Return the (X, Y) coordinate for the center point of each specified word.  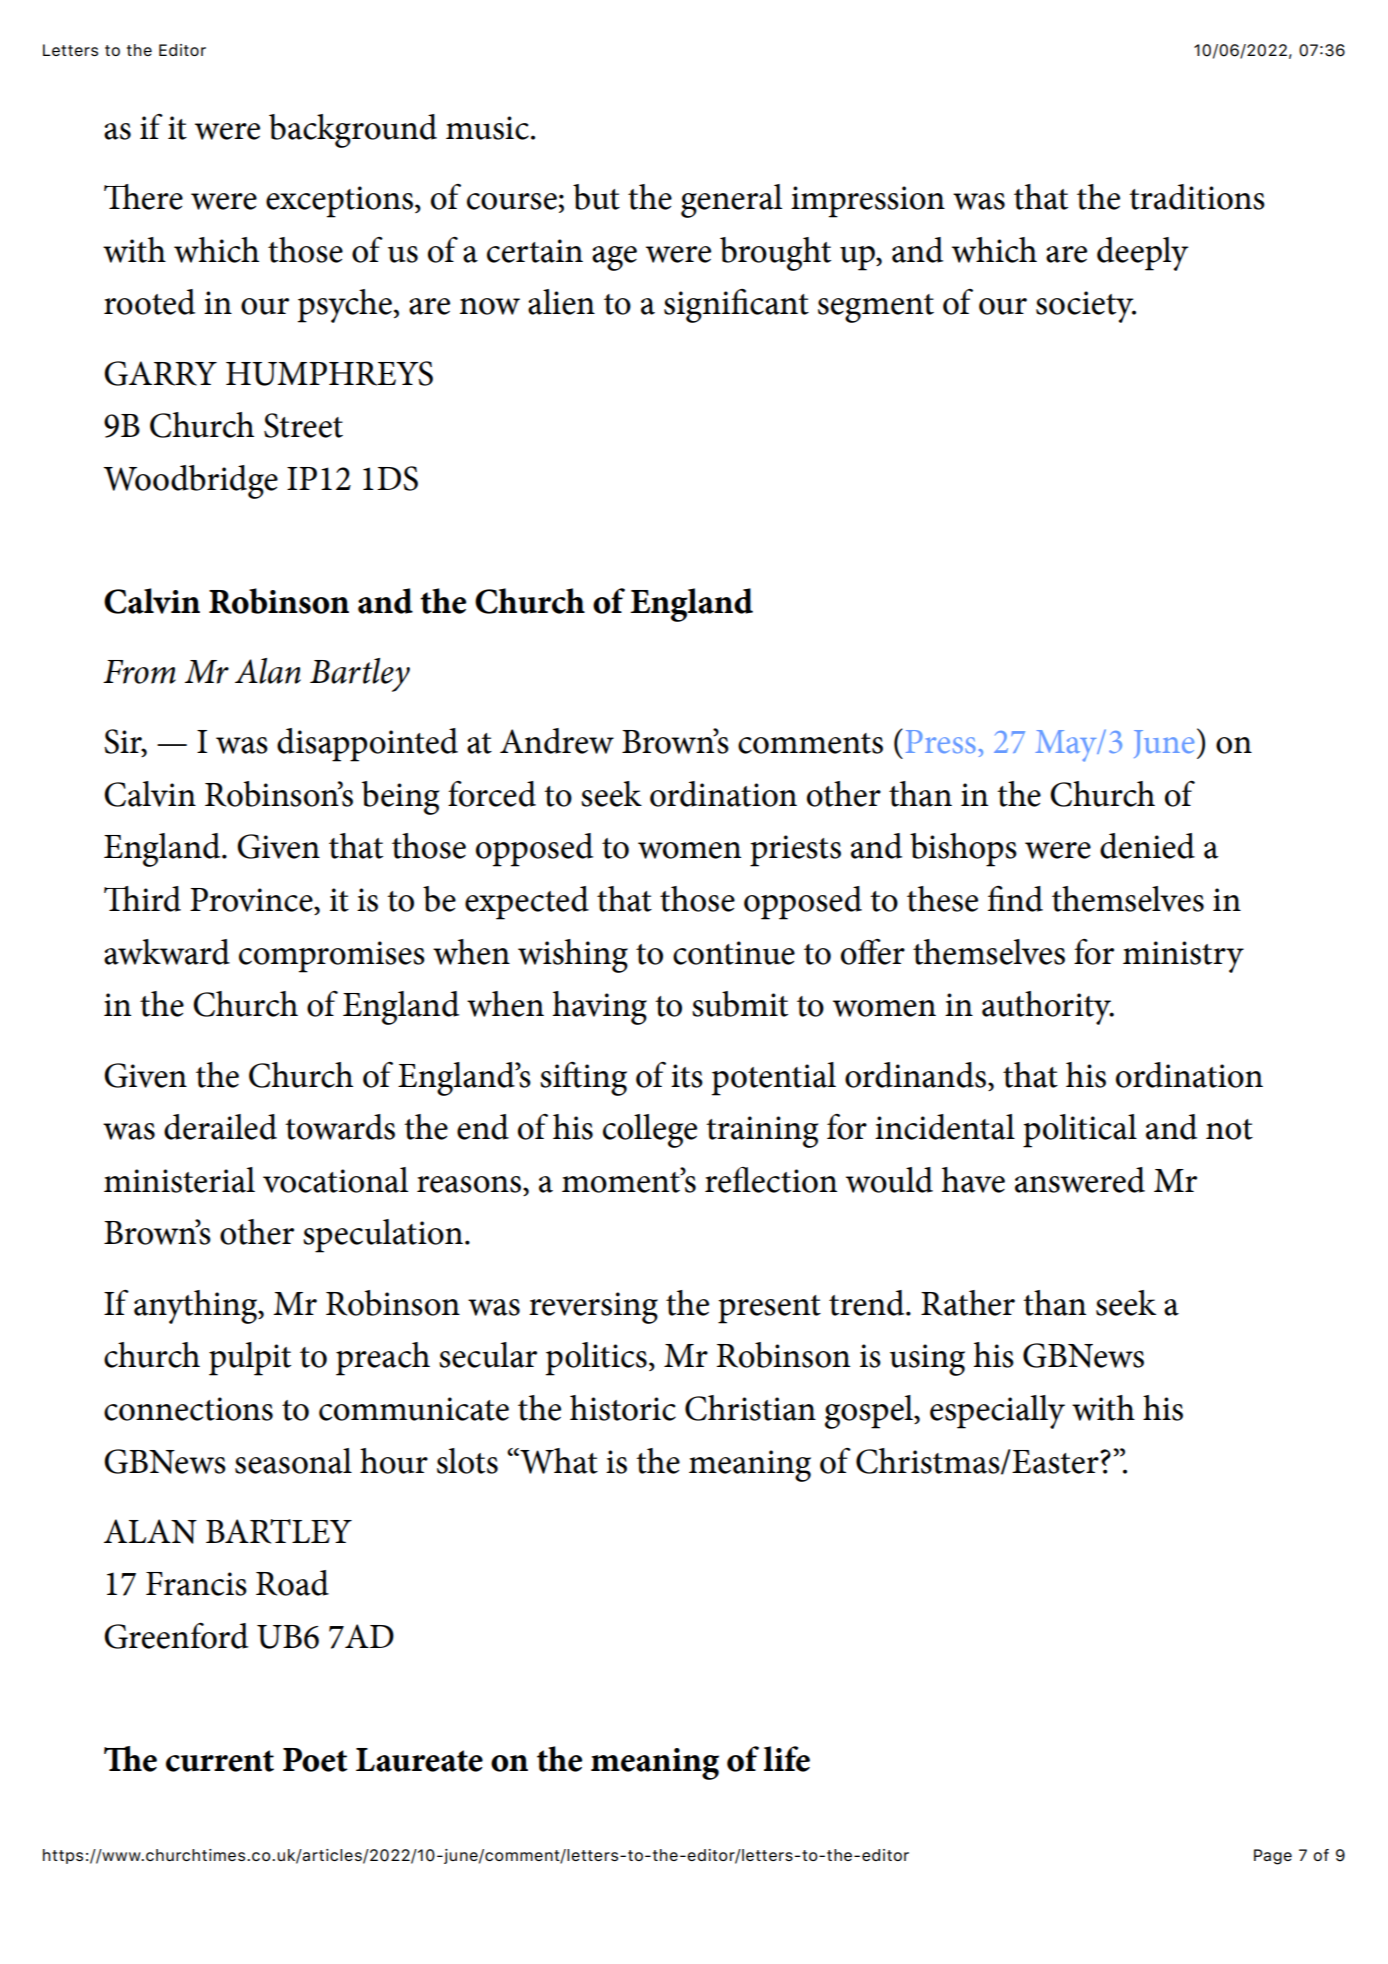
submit (740, 1004)
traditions (1197, 197)
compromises (332, 957)
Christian (750, 1408)
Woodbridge (190, 482)
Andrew (557, 741)
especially (997, 1412)
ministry (1183, 957)
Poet (315, 1760)
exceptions (339, 202)
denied (1147, 846)
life (787, 1759)
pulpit (250, 1359)
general (731, 201)
